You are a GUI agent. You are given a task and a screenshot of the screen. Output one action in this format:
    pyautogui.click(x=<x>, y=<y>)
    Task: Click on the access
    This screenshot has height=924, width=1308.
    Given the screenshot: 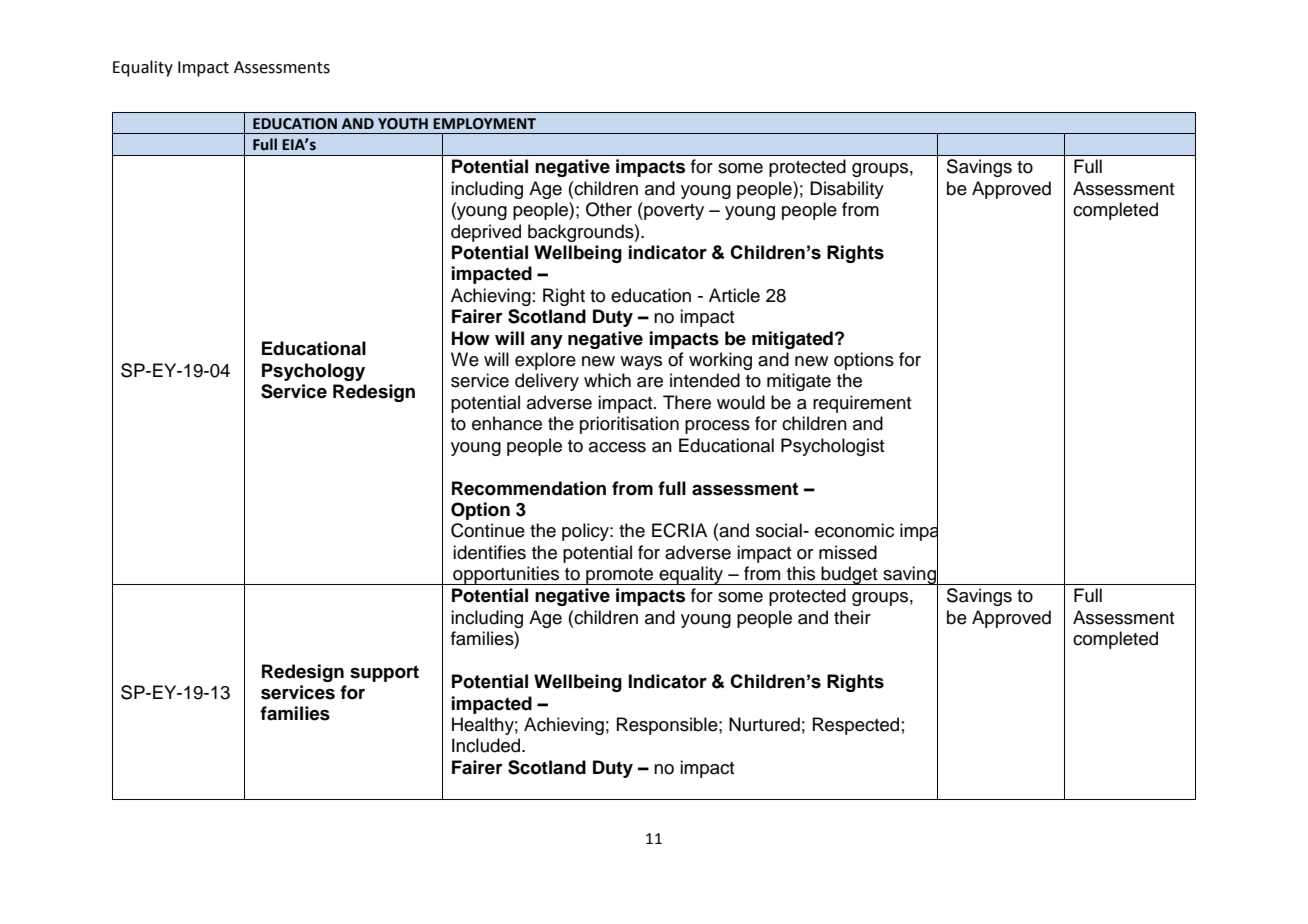 What is the action you would take?
    pyautogui.click(x=617, y=447)
